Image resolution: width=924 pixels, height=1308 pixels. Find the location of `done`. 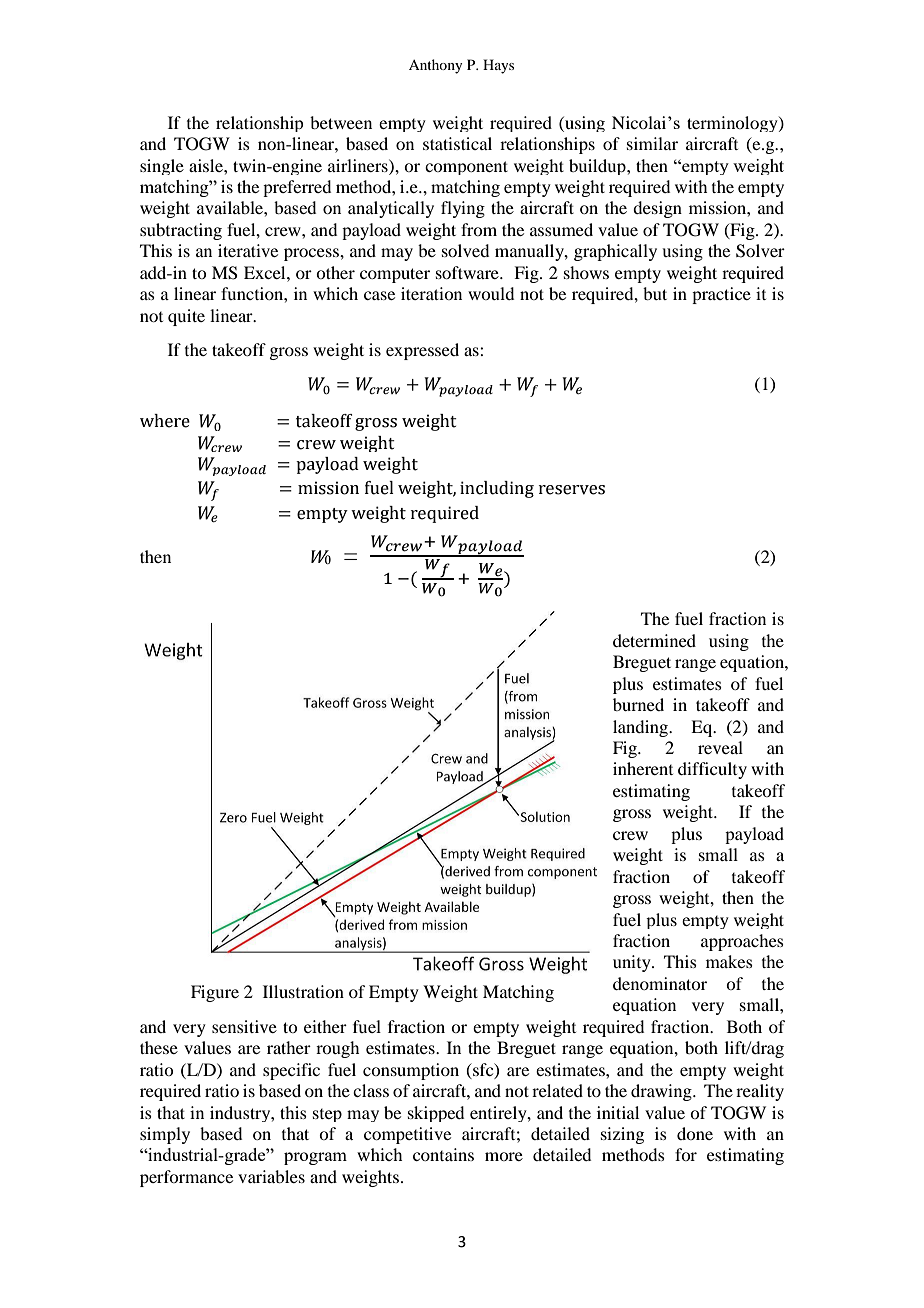

done is located at coordinates (695, 1133).
